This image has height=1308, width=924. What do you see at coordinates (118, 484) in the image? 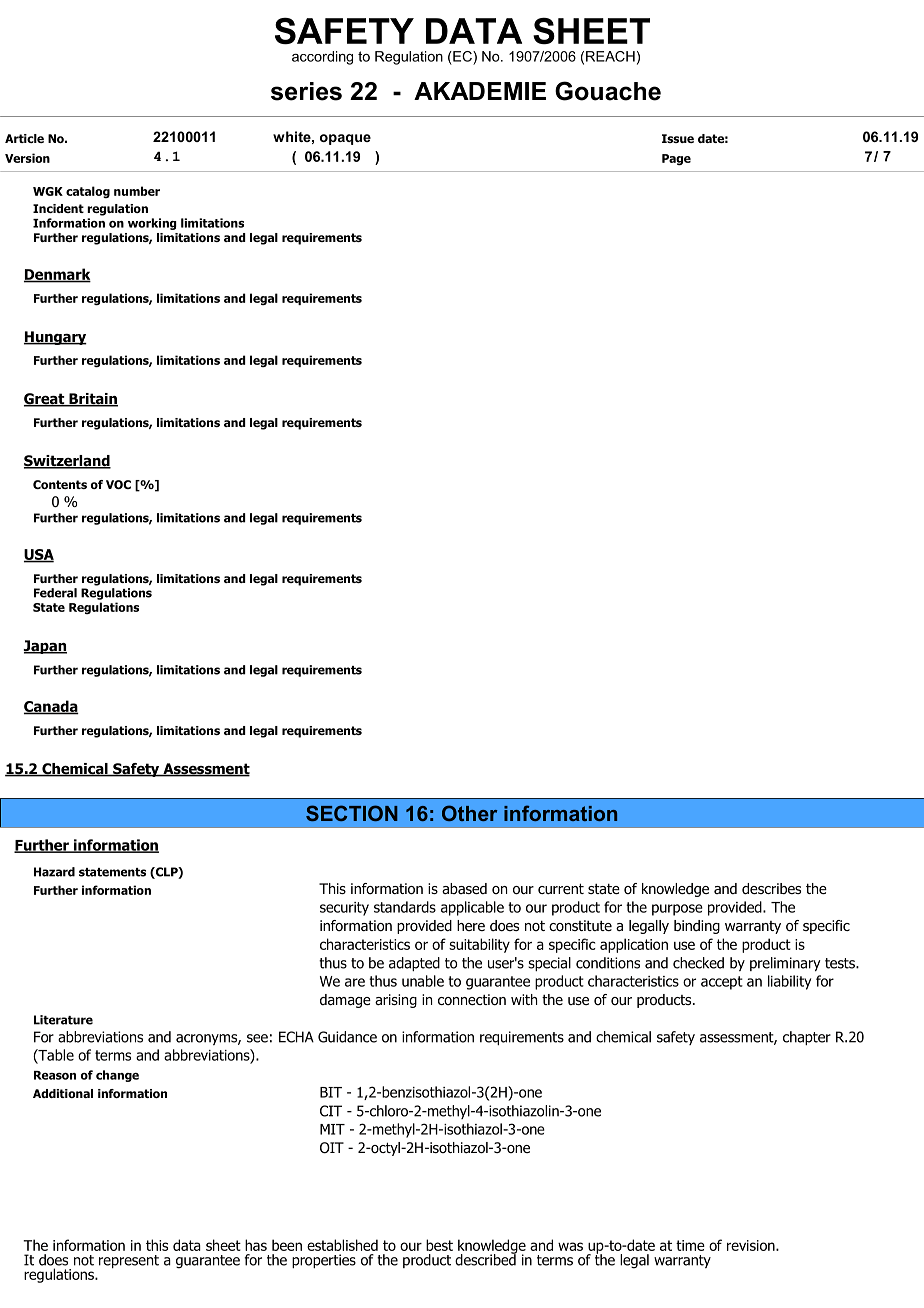
I see `VOC` at bounding box center [118, 484].
